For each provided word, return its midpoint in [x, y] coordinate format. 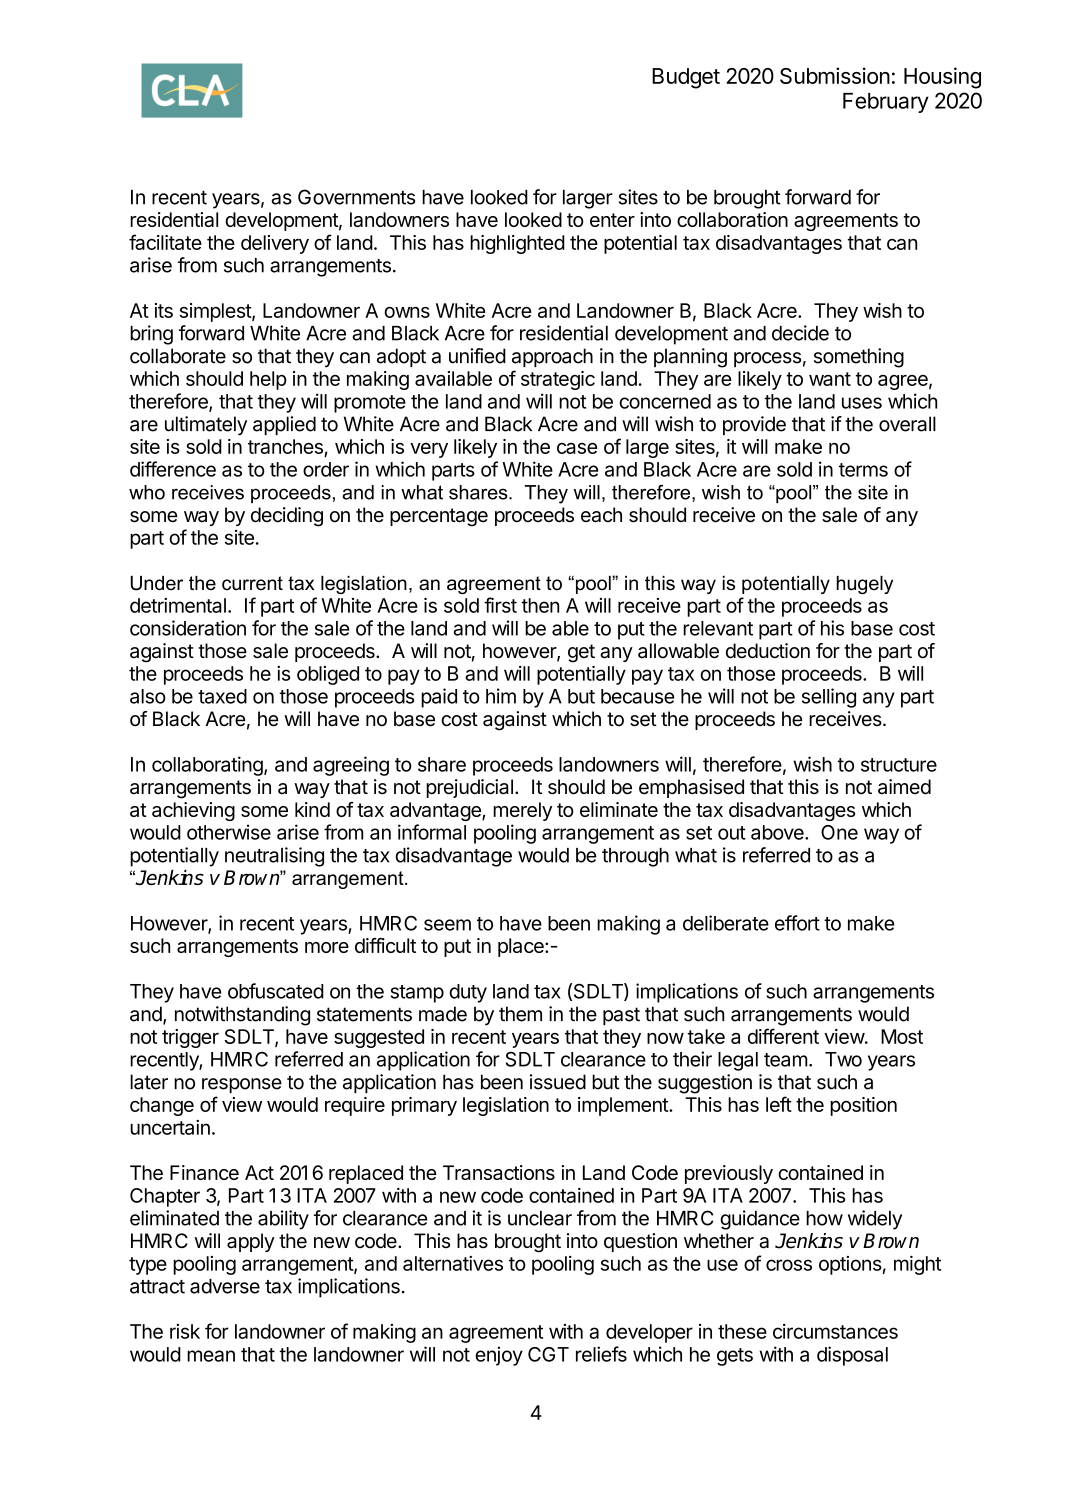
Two [843, 1059]
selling [829, 698]
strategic [558, 380]
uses [862, 403]
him [501, 696]
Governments [356, 197]
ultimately [206, 426]
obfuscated [276, 991]
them [520, 1014]
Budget [686, 78]
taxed [222, 696]
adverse [225, 1286]
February [886, 103]
